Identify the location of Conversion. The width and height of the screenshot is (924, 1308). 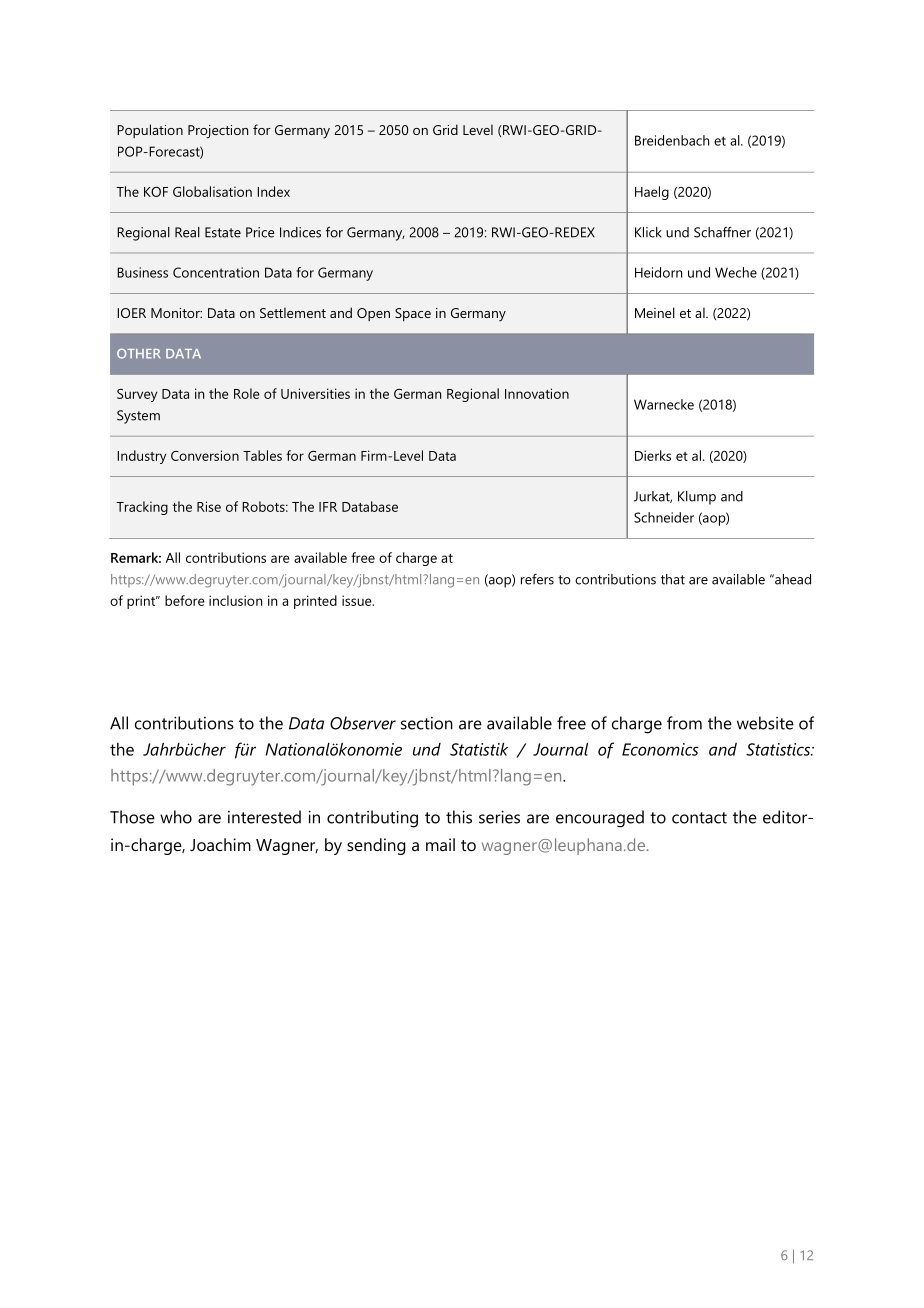
(205, 455).
